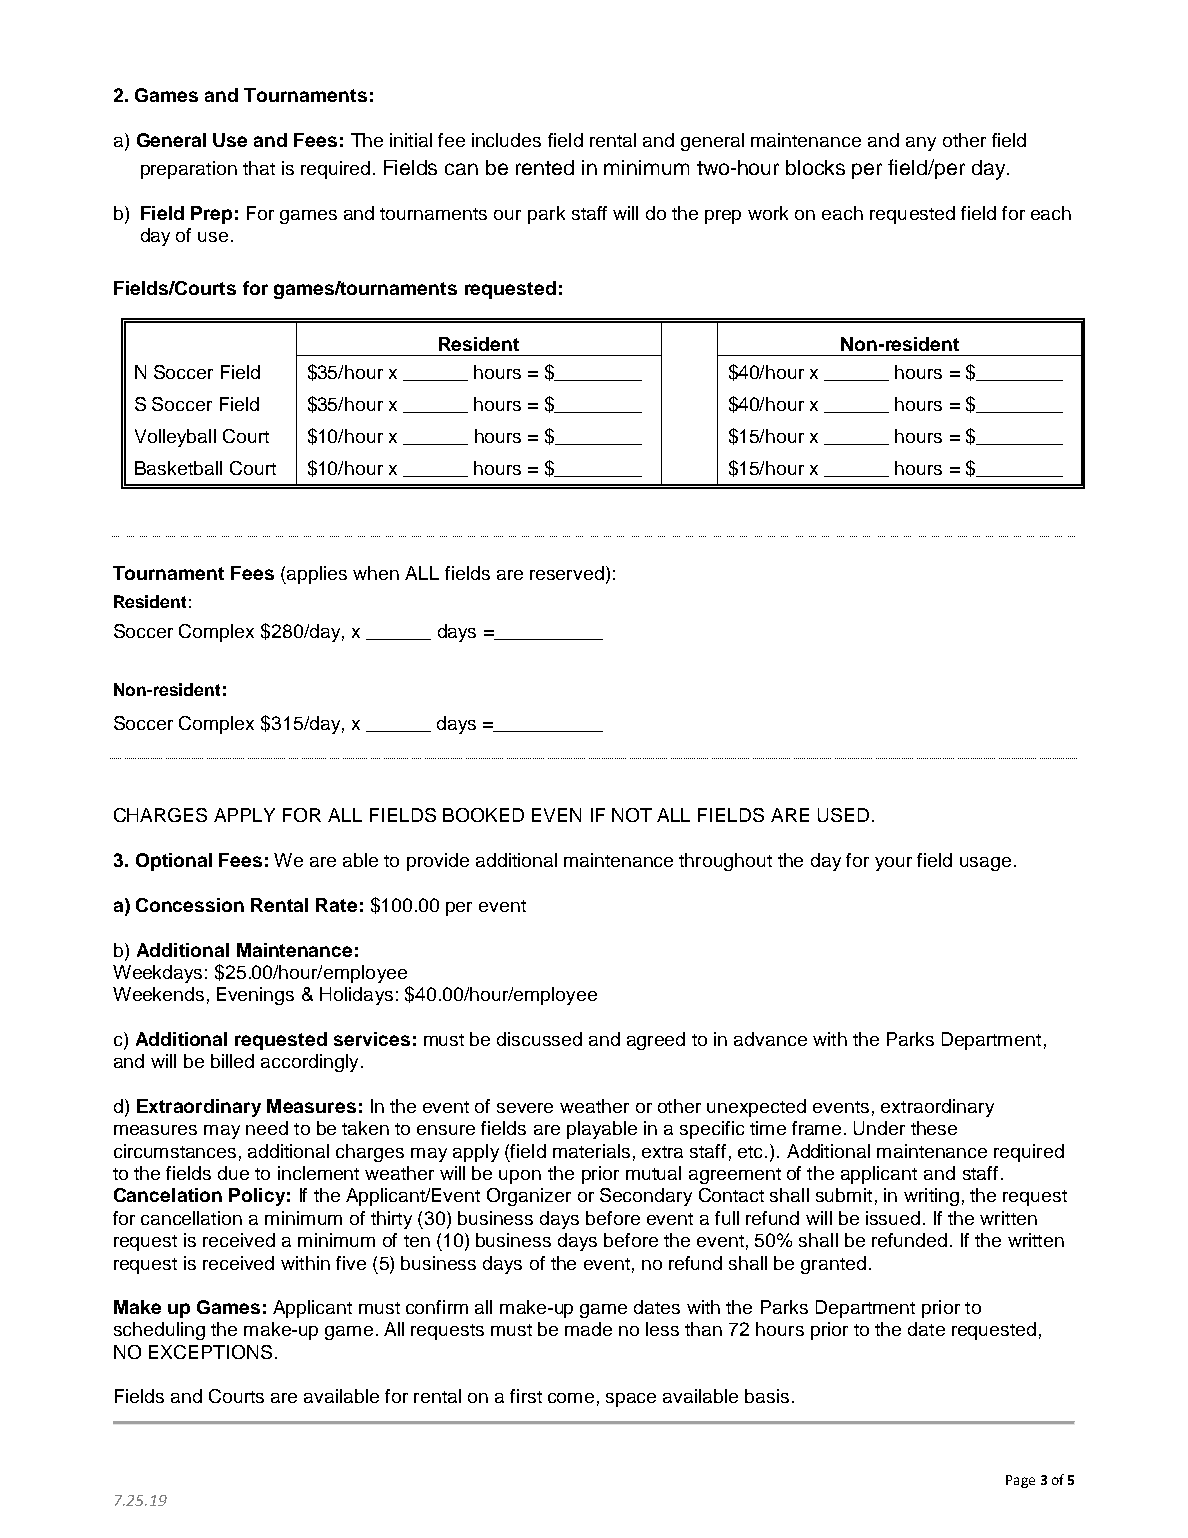 The width and height of the screenshot is (1188, 1538). I want to click on NOT, so click(632, 815).
